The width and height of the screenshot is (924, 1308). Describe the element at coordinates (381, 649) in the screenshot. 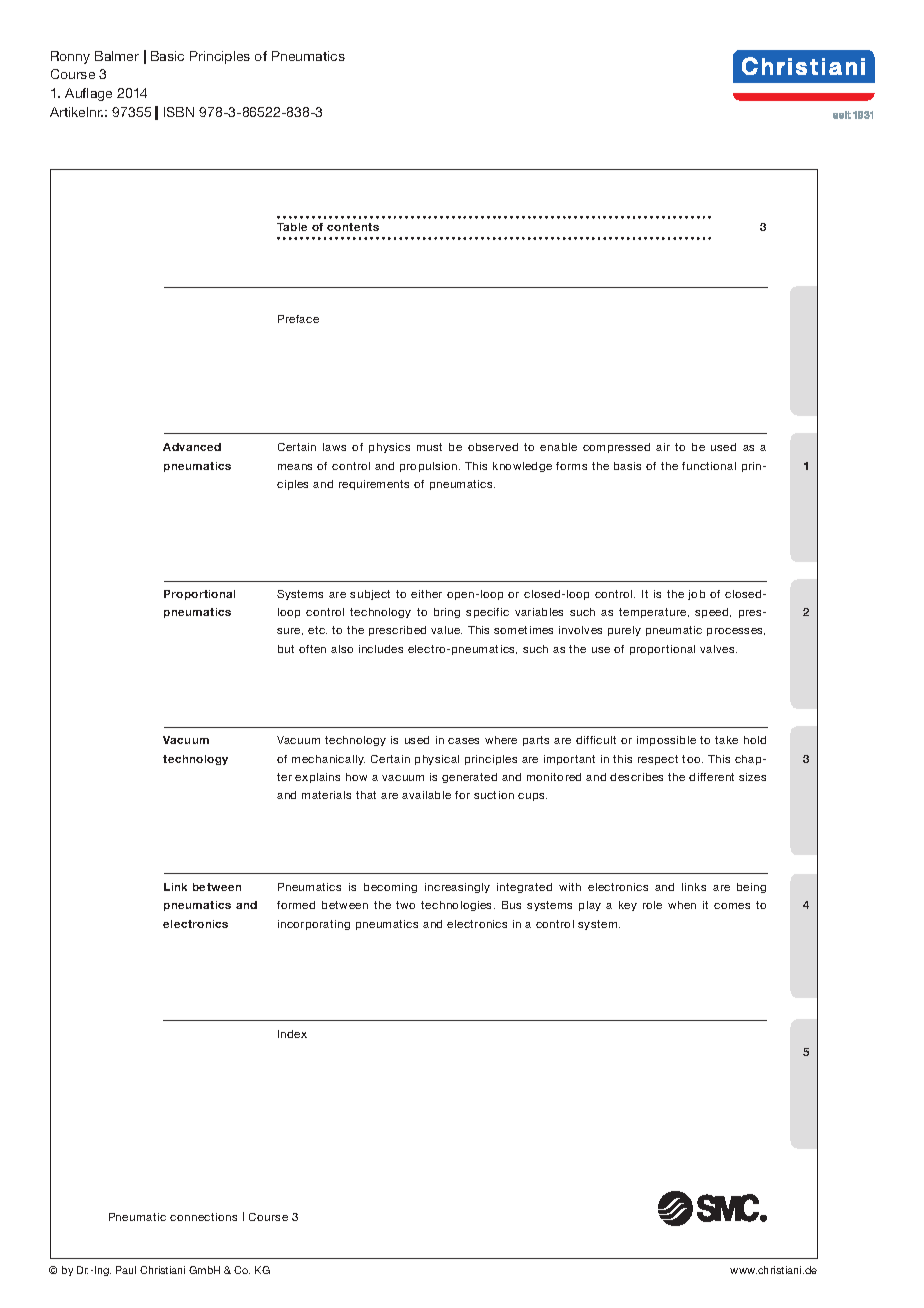

I see `includes` at that location.
